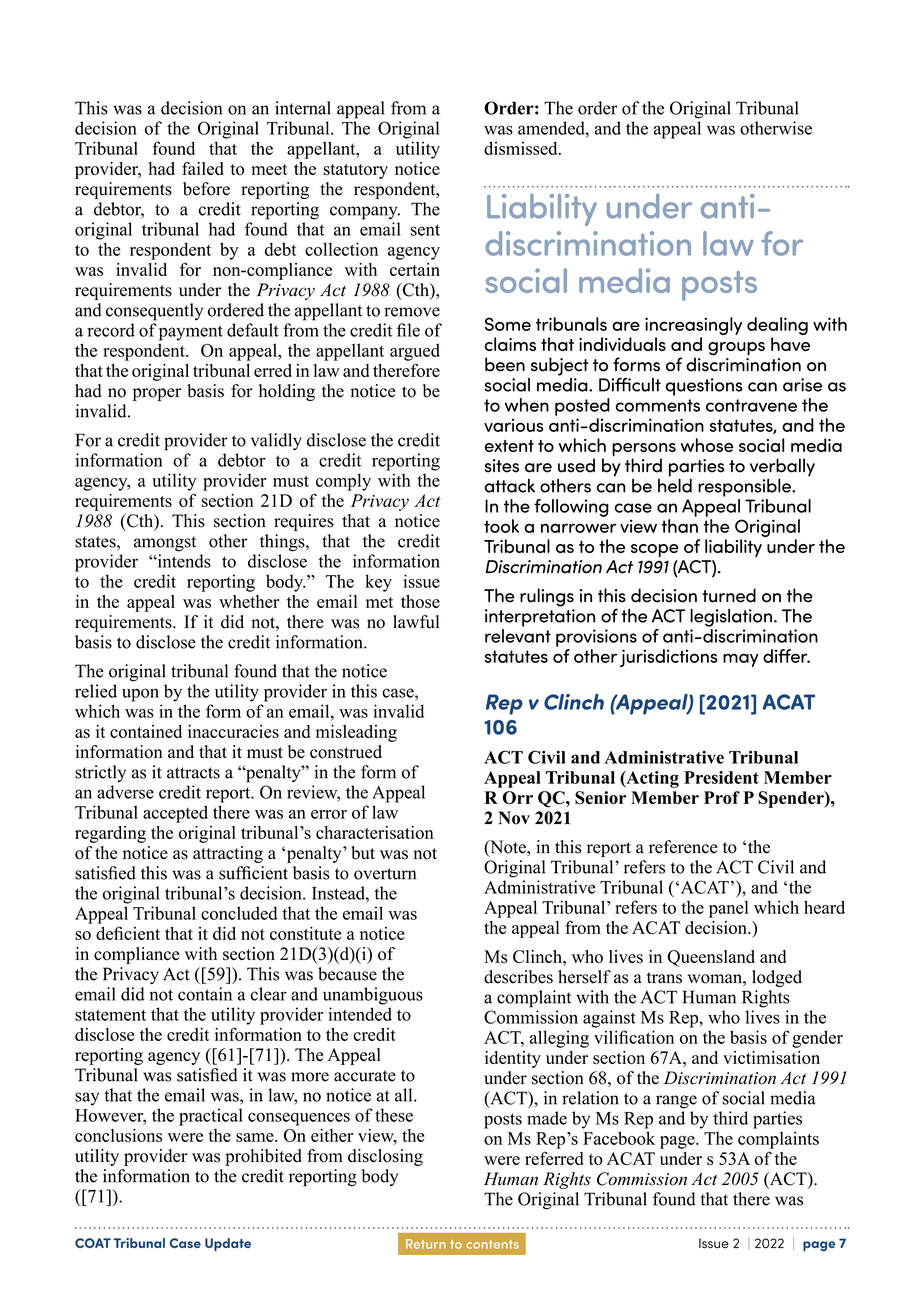  I want to click on dismissed, so click(522, 148).
